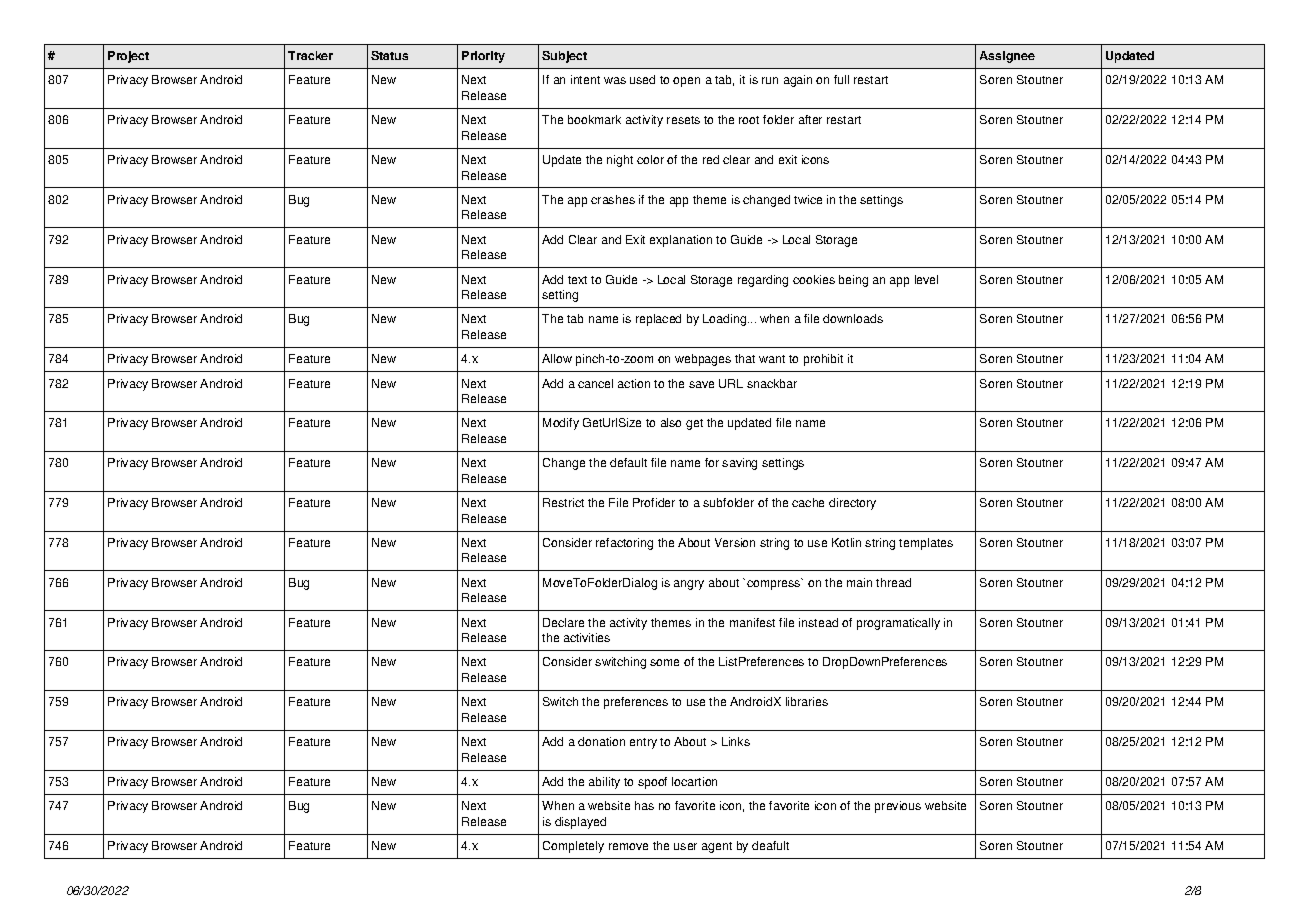 The height and width of the screenshot is (924, 1308). I want to click on Tracker, so click(310, 55).
